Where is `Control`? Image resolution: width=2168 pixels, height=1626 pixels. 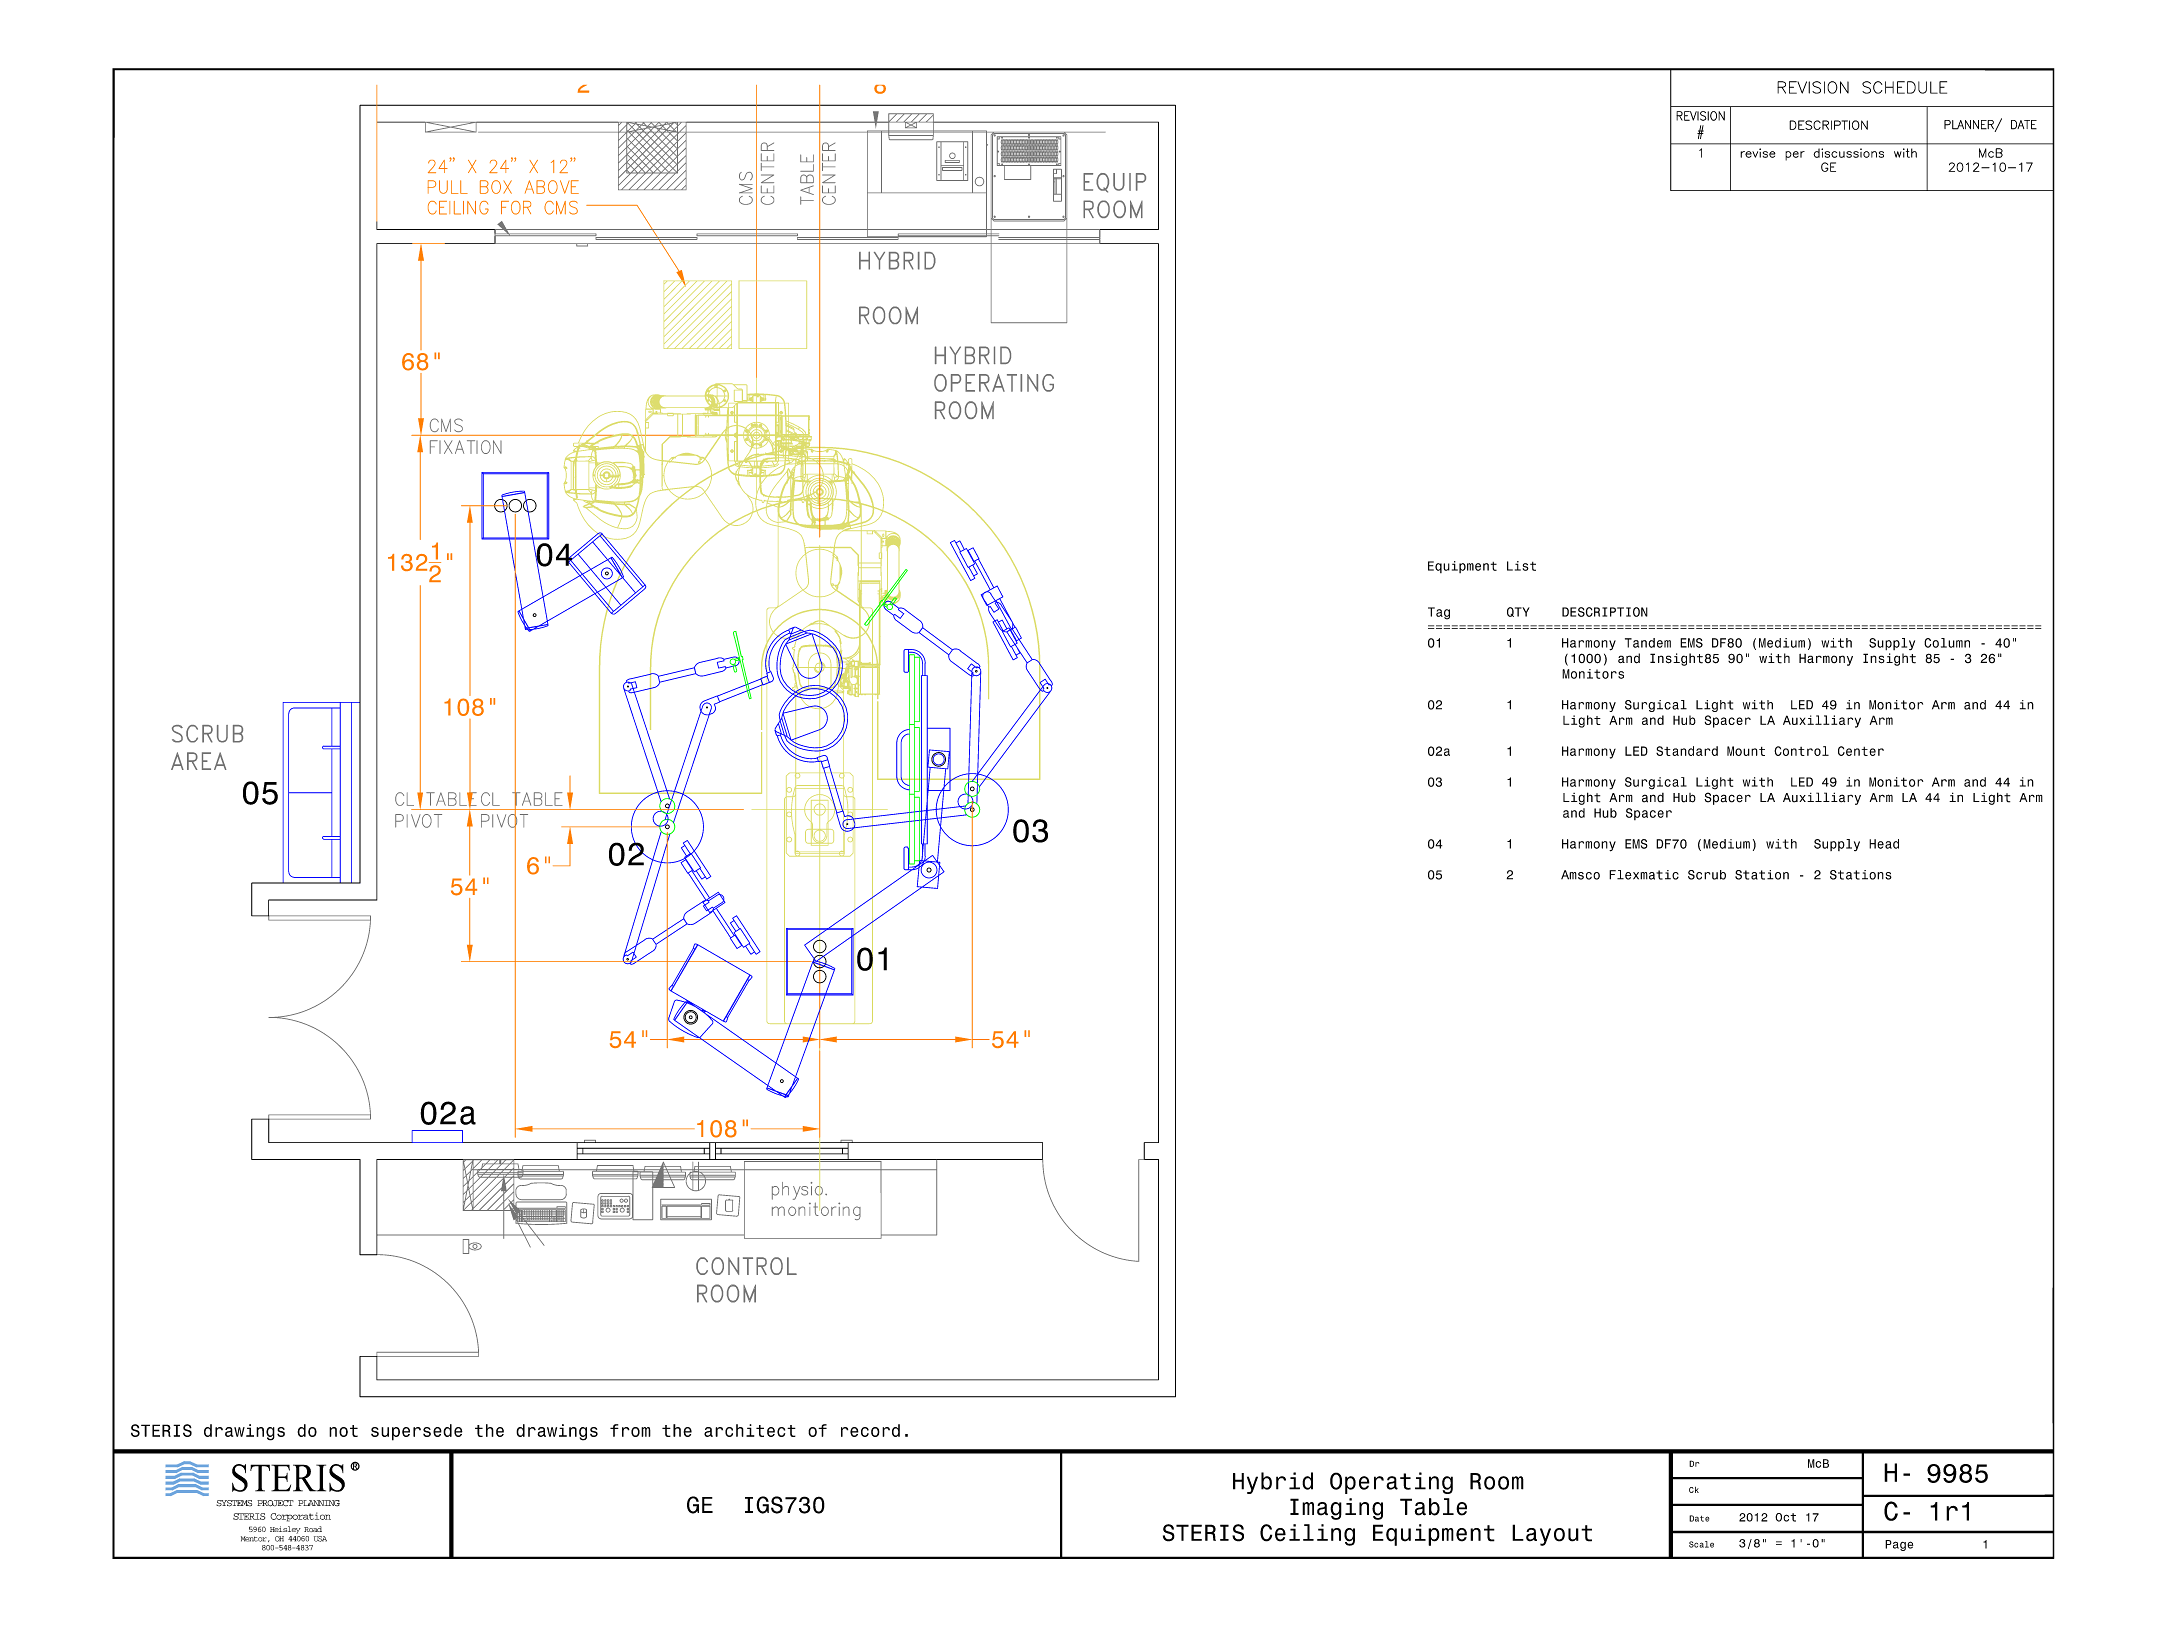
Control is located at coordinates (1801, 751).
